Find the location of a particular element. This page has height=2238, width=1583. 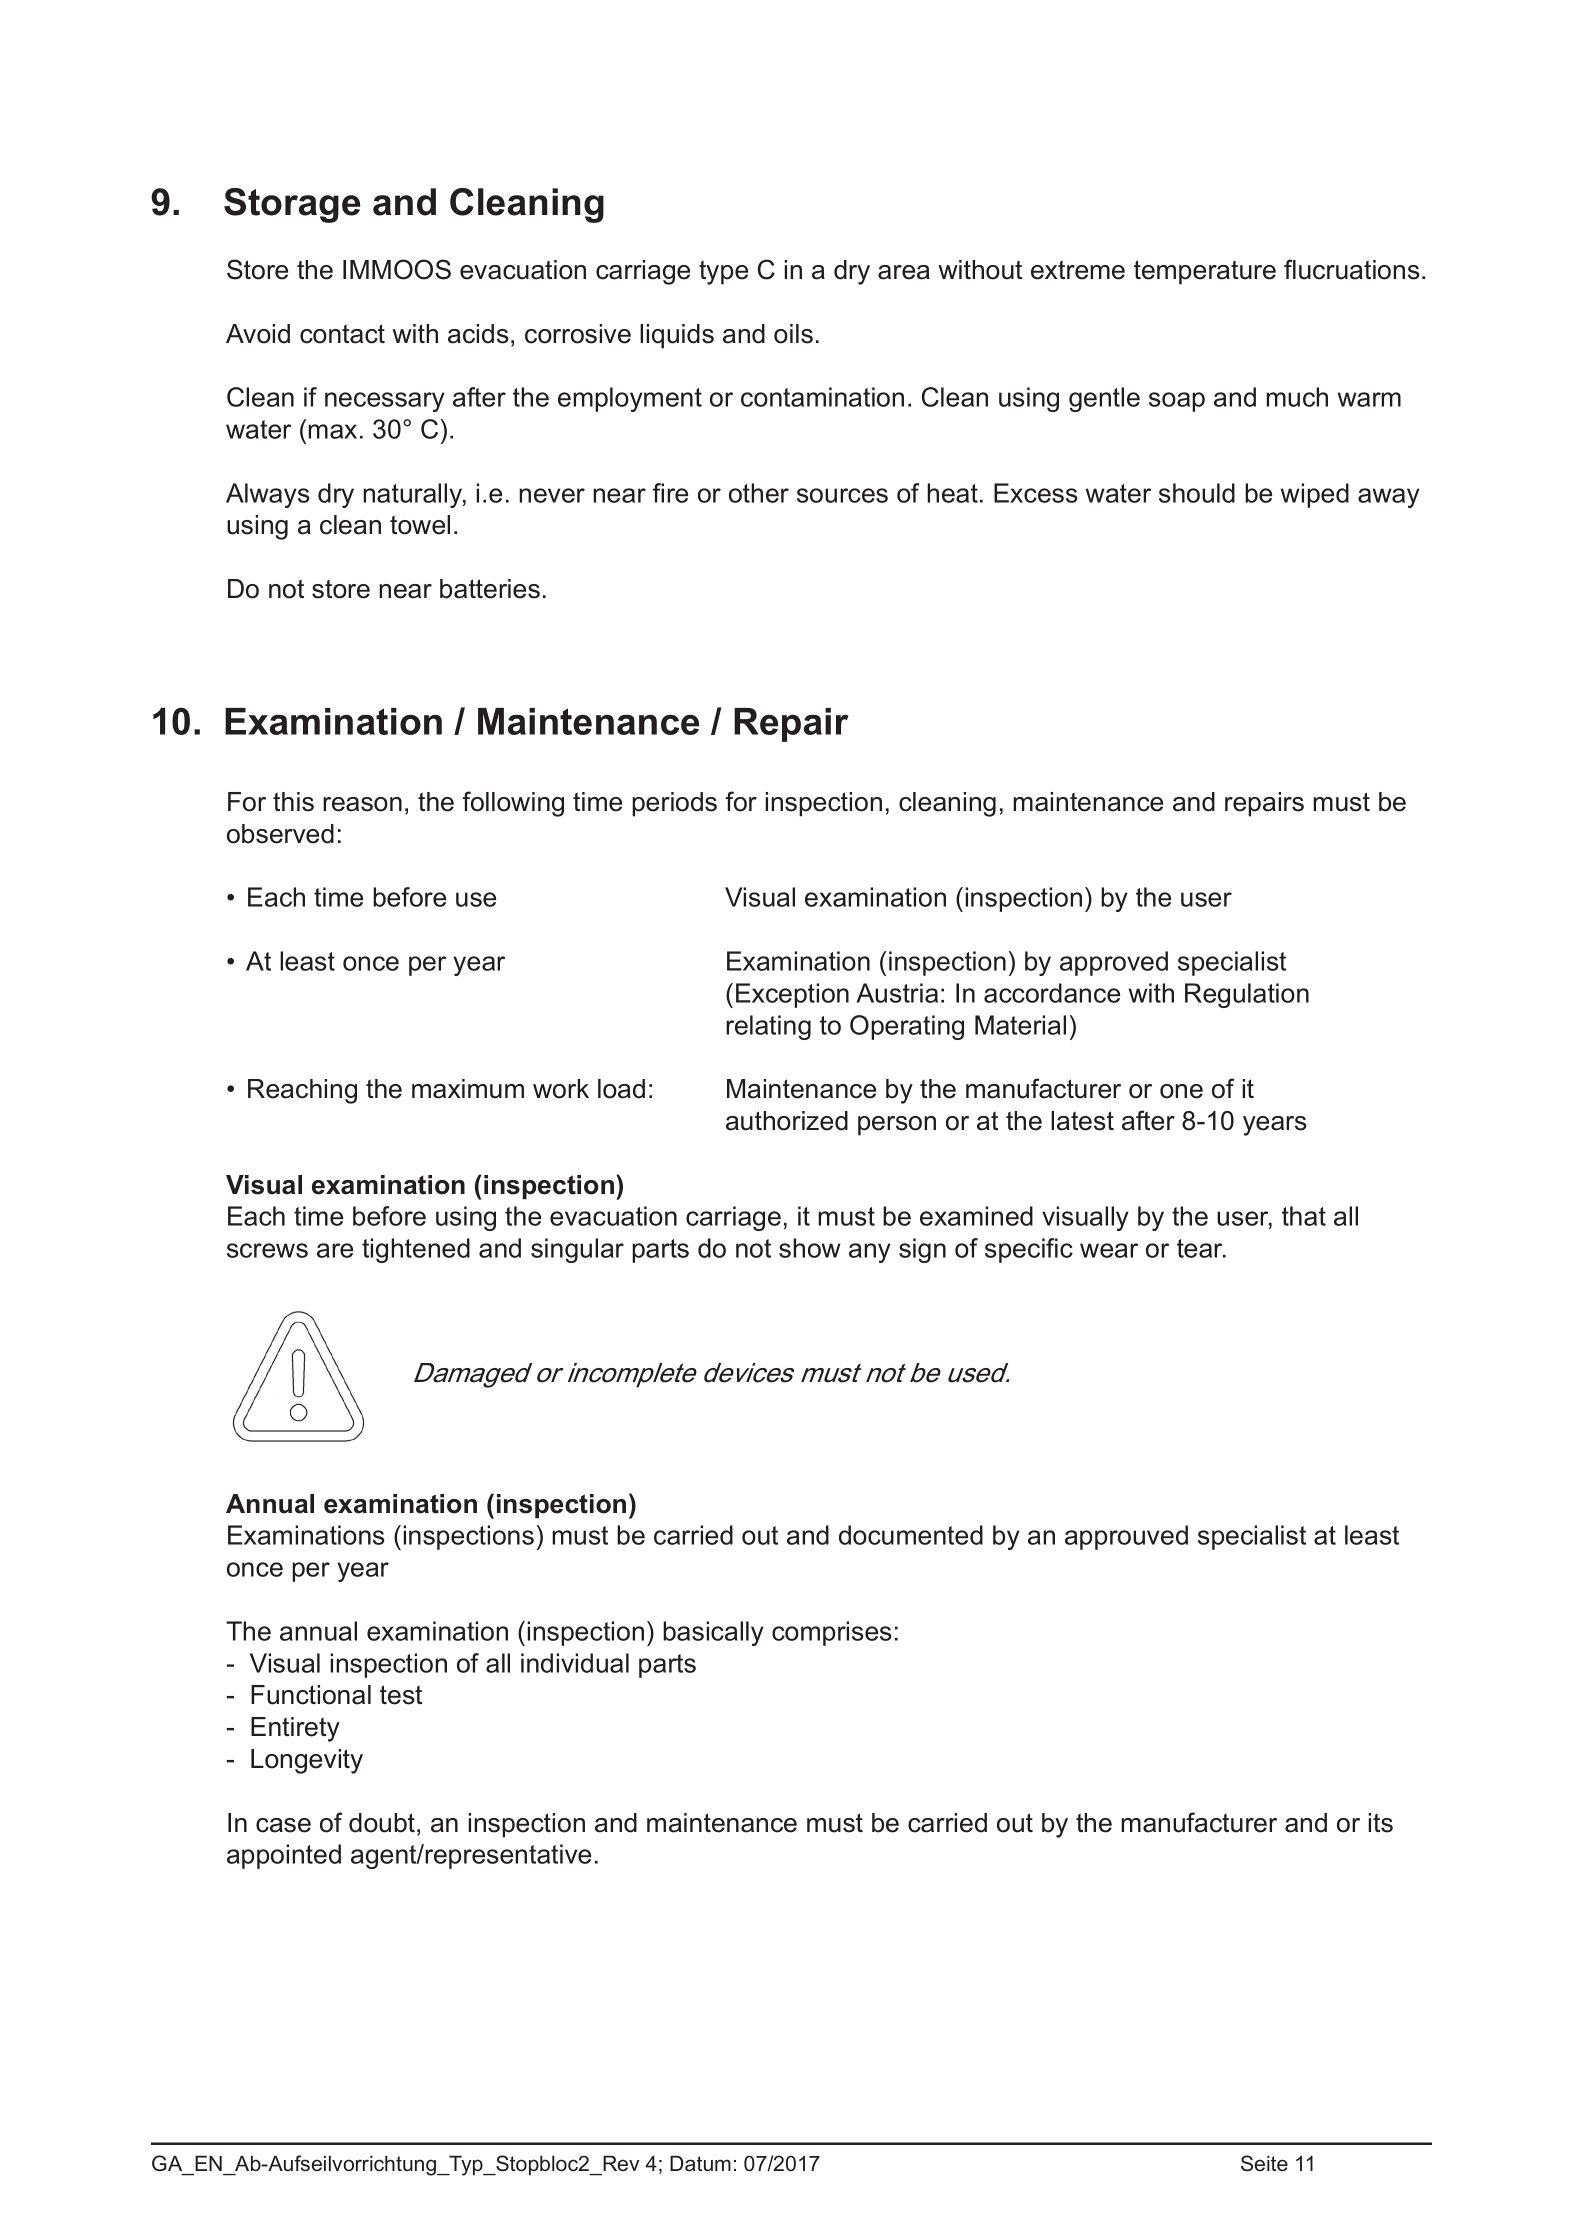

contact is located at coordinates (342, 334).
